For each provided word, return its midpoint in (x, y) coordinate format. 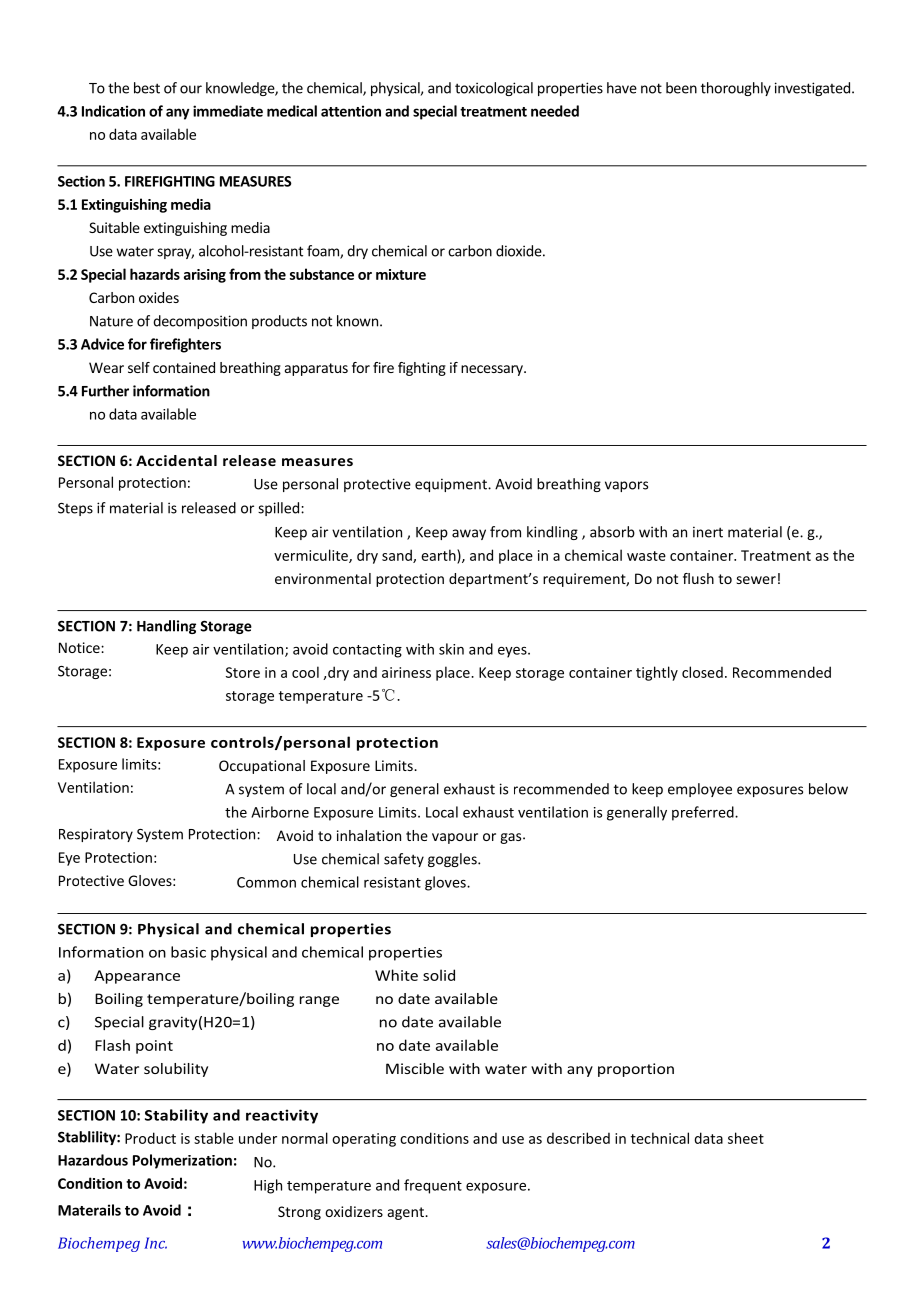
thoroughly (736, 89)
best (147, 88)
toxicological (494, 89)
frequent (433, 1186)
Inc (155, 1243)
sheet (746, 1138)
